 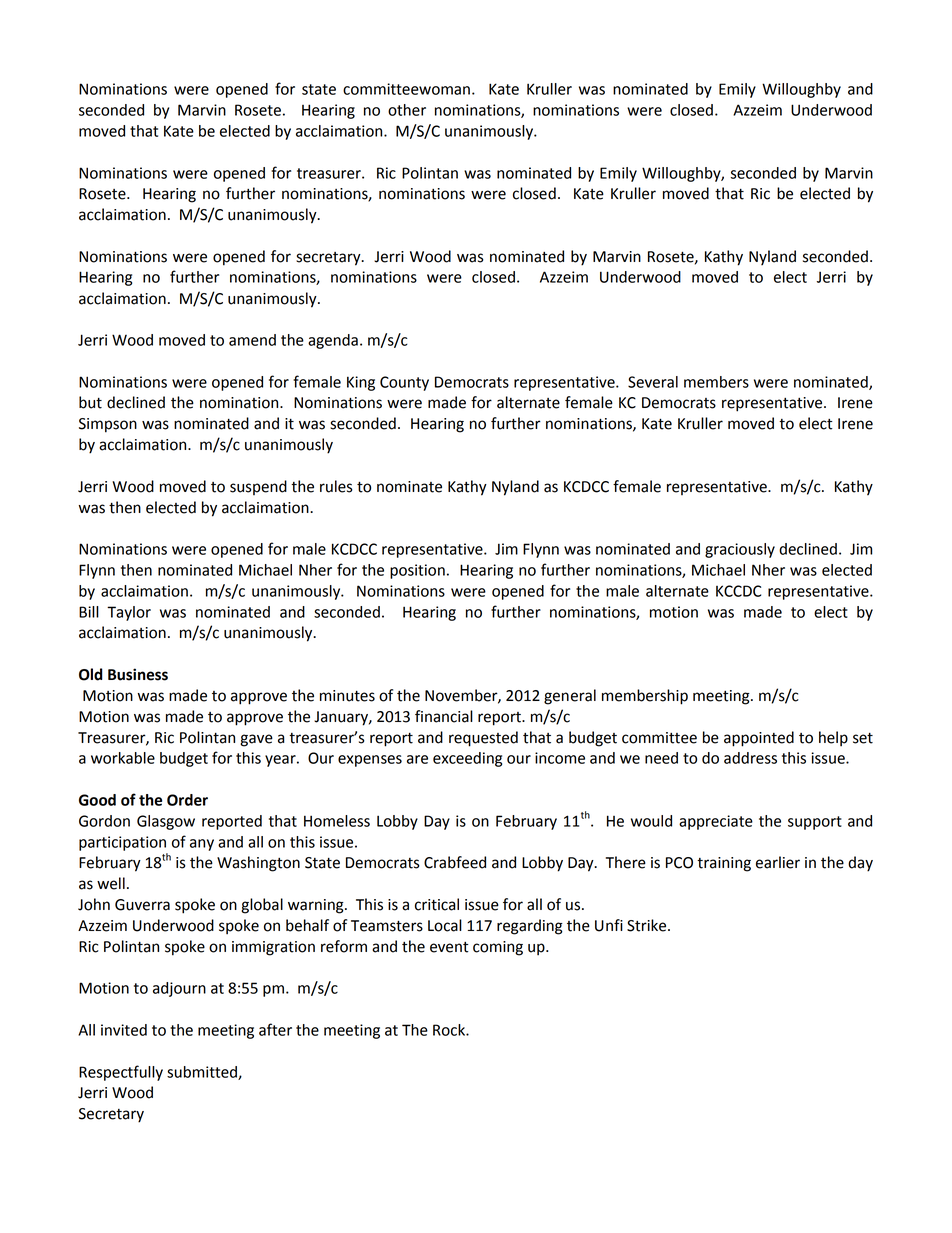 I want to click on other, so click(x=407, y=110).
